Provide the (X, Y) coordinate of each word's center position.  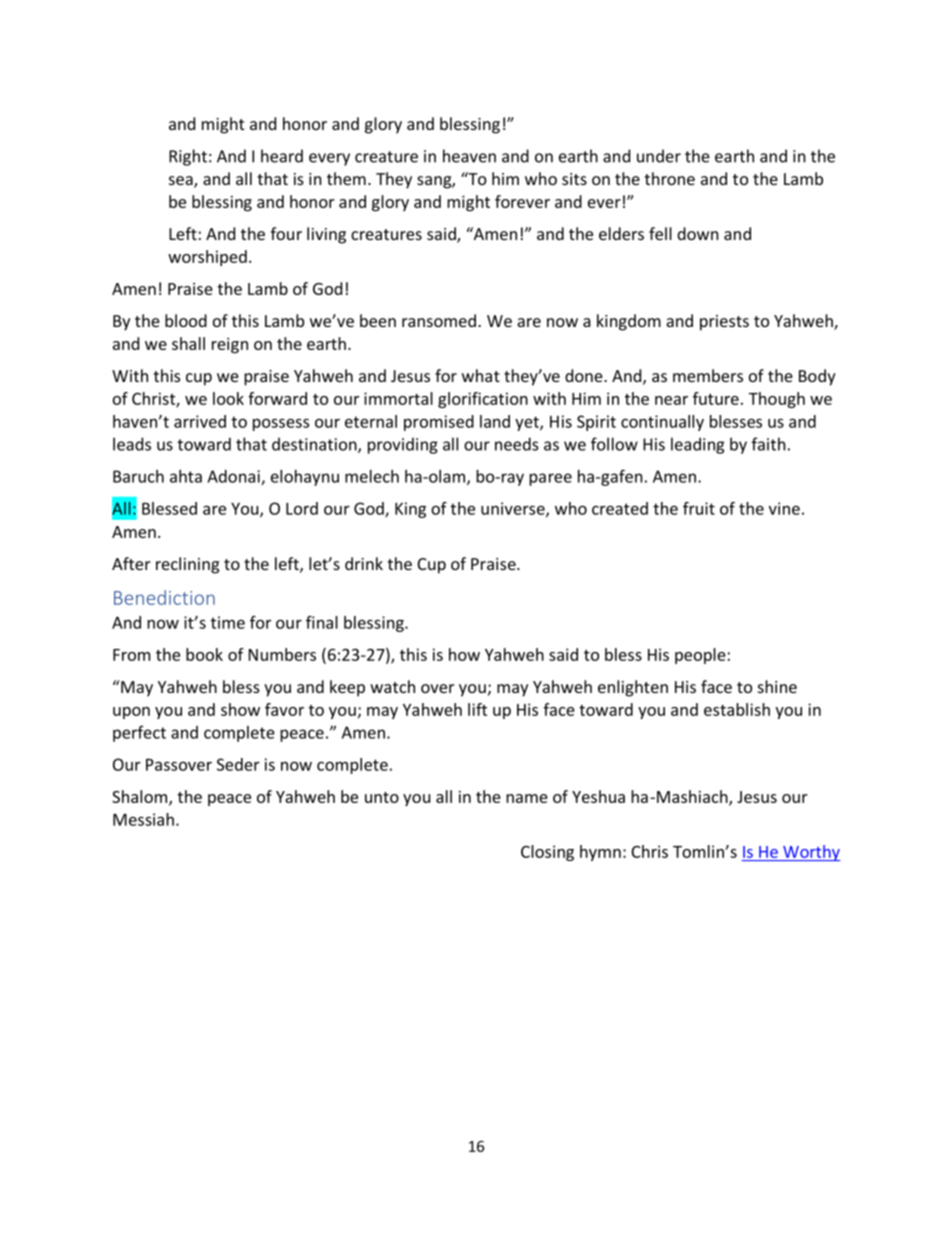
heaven (469, 156)
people (700, 656)
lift (477, 709)
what (481, 375)
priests (724, 323)
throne (670, 178)
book (204, 654)
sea (182, 182)
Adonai (234, 477)
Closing (547, 853)
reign (230, 345)
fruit (699, 508)
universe (514, 509)
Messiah (143, 819)
